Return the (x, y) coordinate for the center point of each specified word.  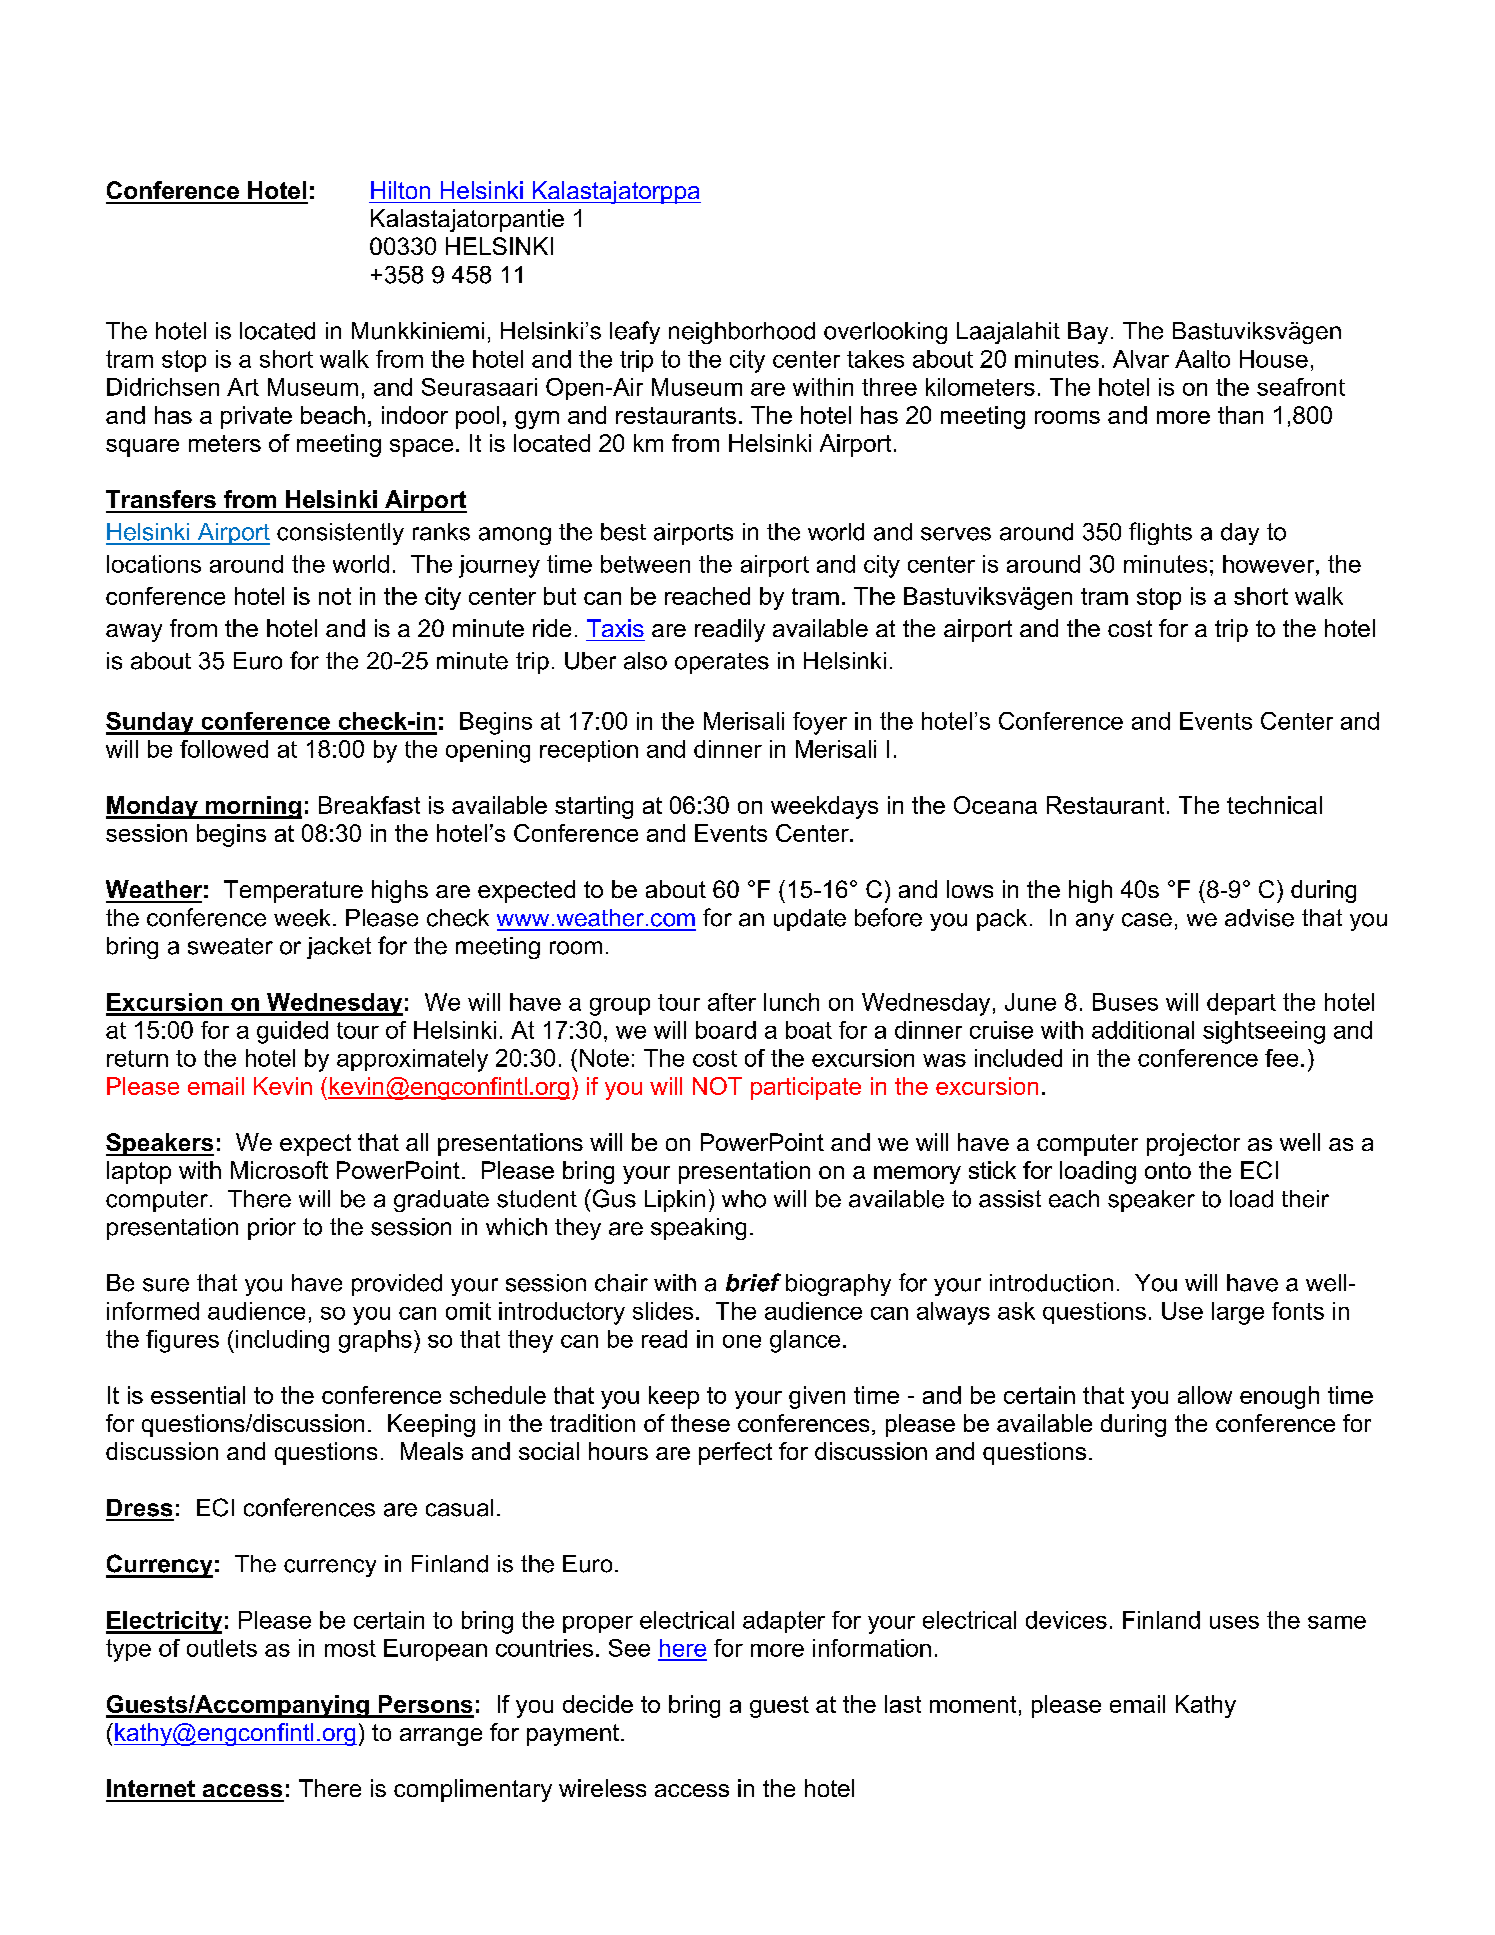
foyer (820, 723)
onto (1168, 1170)
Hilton (400, 190)
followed (224, 749)
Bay (1088, 333)
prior (272, 1229)
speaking (698, 1229)
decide (598, 1704)
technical (1274, 805)
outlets (222, 1648)
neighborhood (742, 333)
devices (1066, 1620)
